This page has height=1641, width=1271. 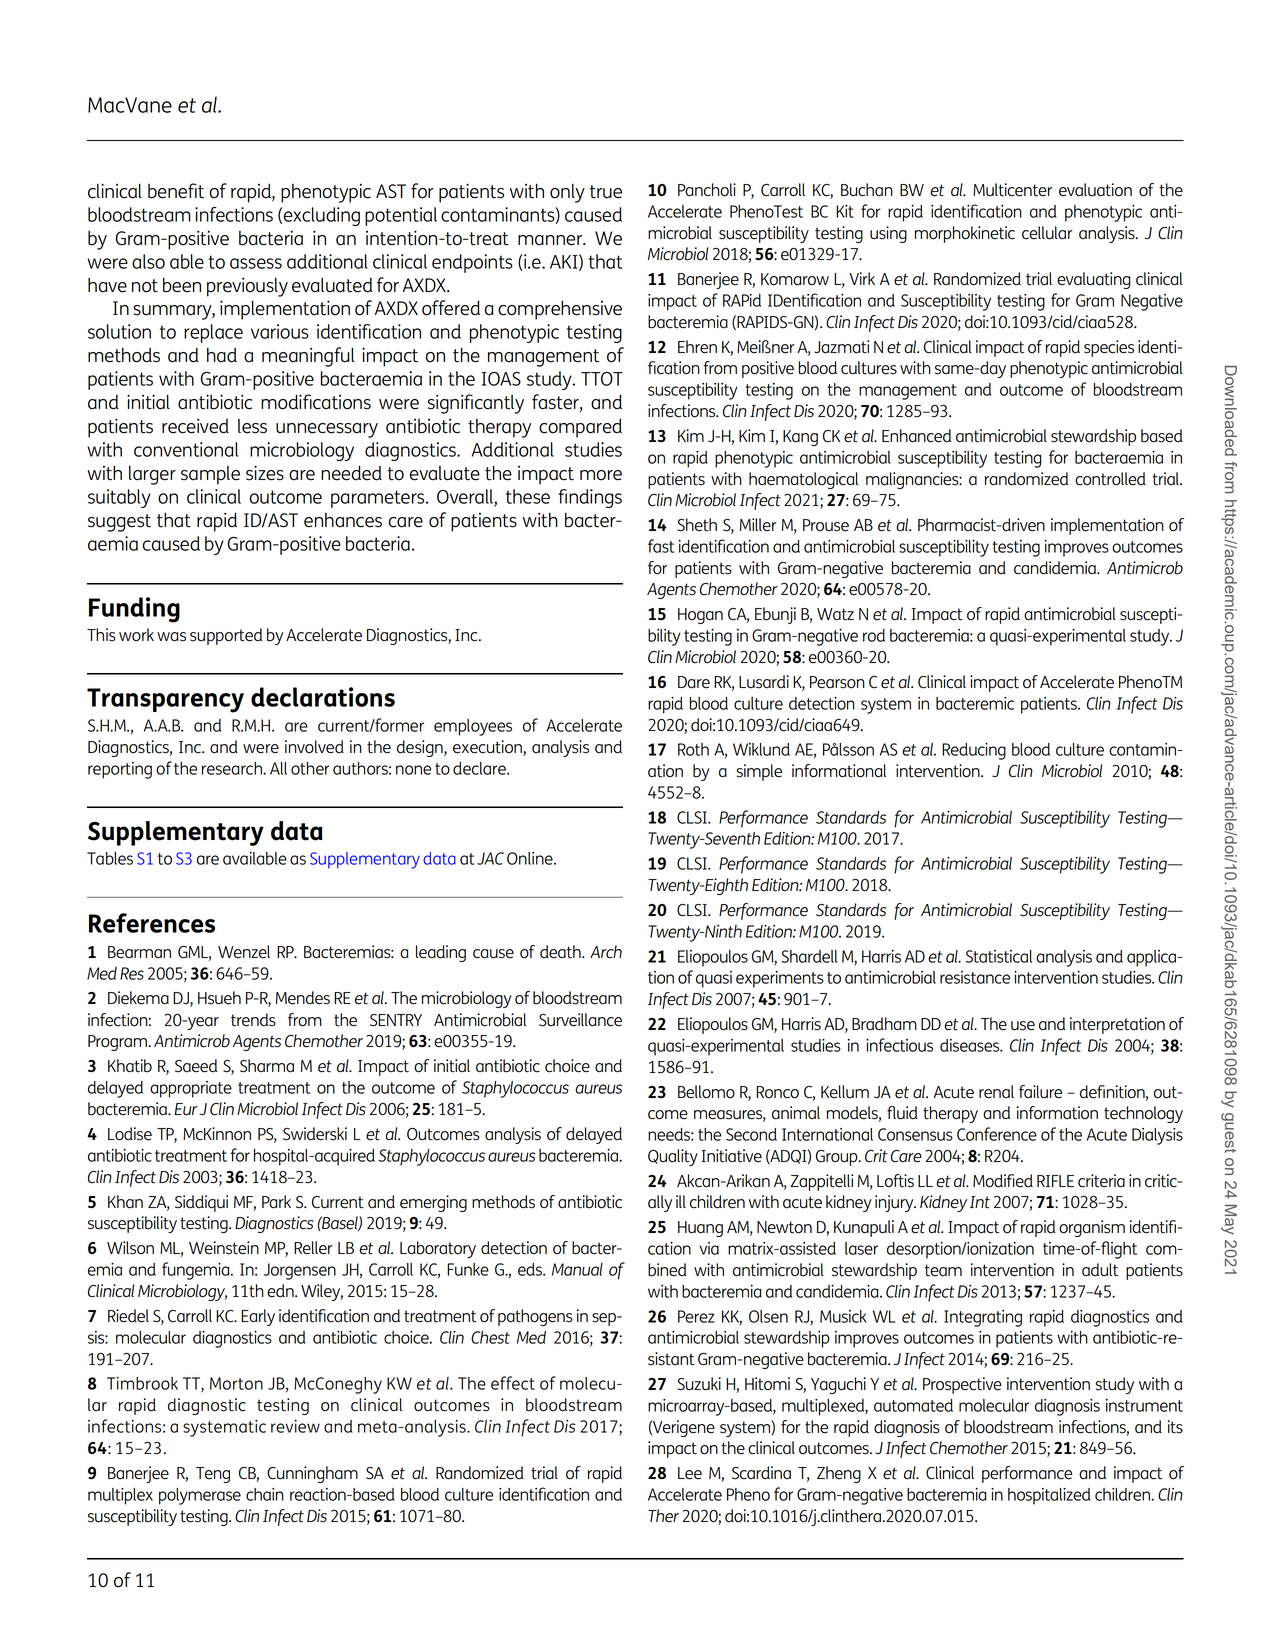 What do you see at coordinates (152, 923) in the page?
I see `References` at bounding box center [152, 923].
